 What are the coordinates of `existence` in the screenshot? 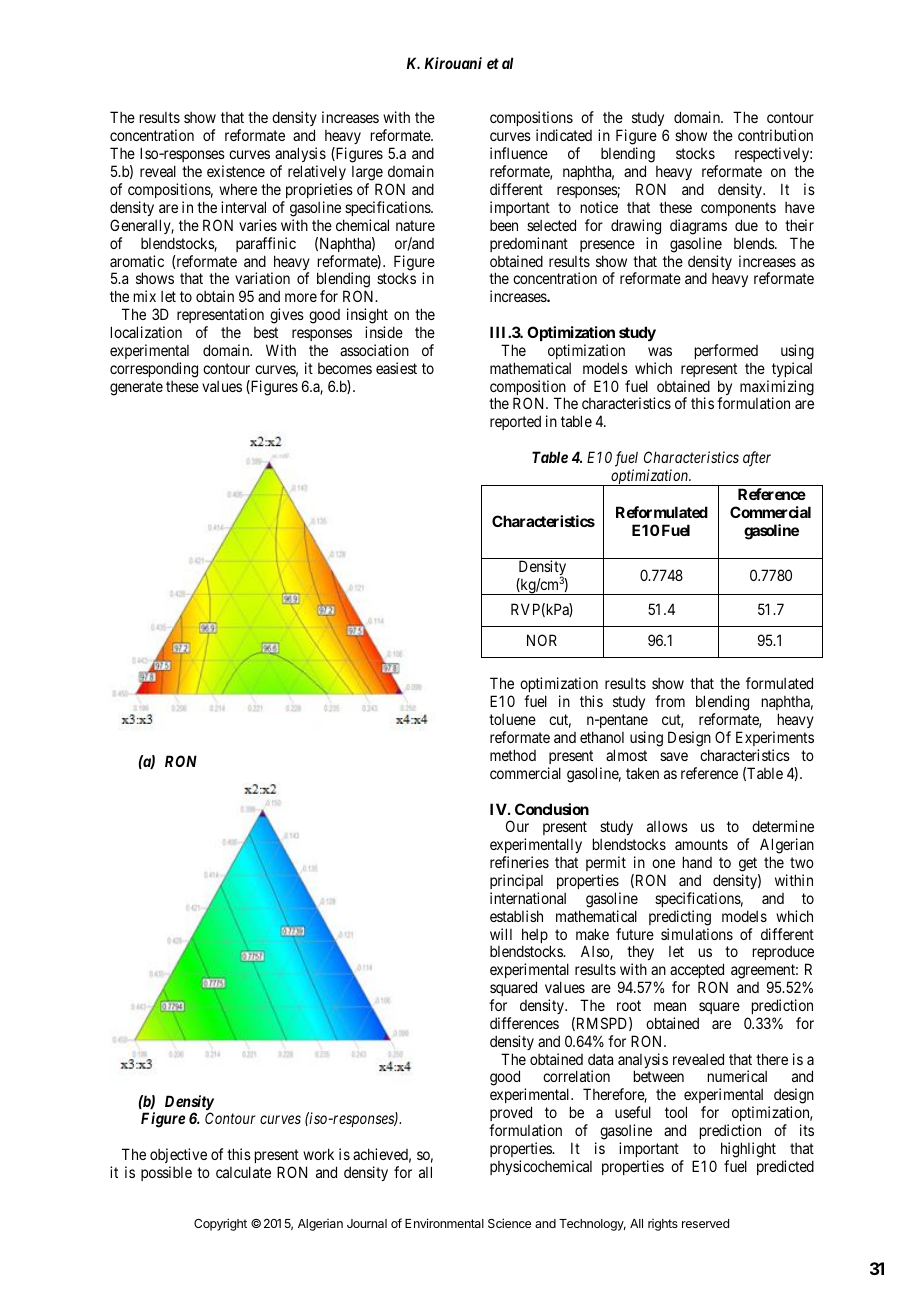 It's located at (236, 171).
